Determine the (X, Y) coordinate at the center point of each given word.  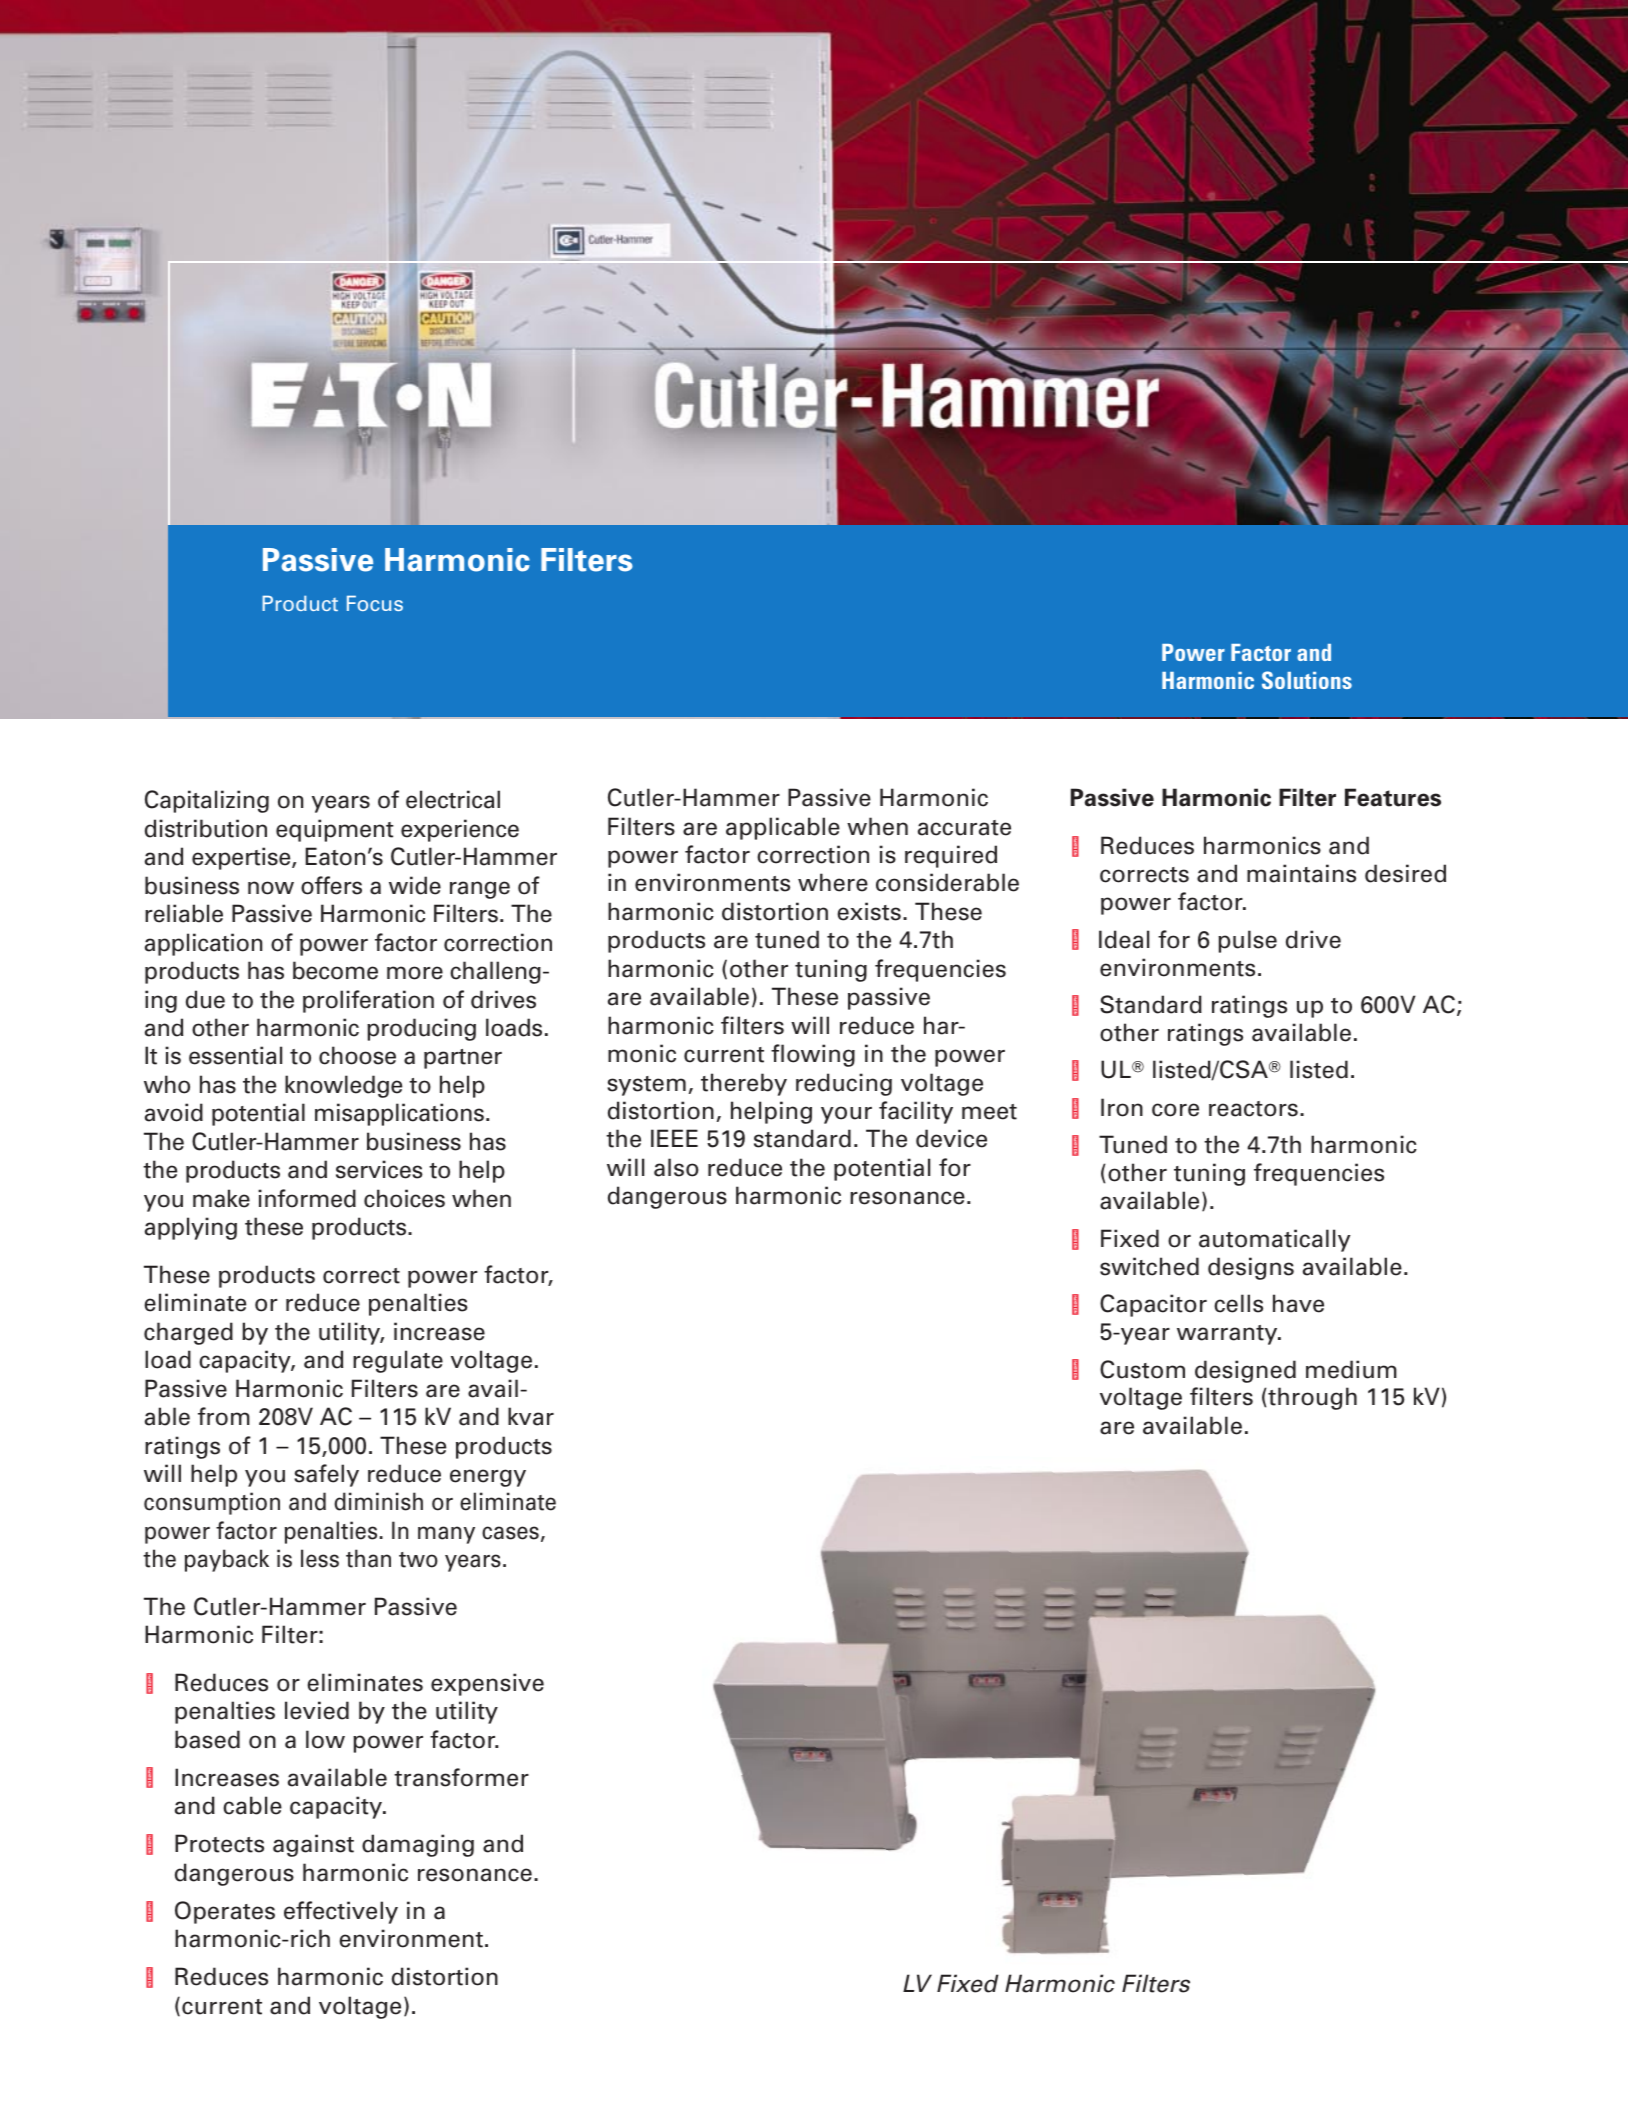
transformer (461, 1777)
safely (326, 1475)
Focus (375, 603)
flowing (813, 1055)
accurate (964, 828)
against (313, 1845)
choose (357, 1055)
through (1311, 1398)
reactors (1253, 1109)
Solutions (1307, 680)
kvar (531, 1416)
